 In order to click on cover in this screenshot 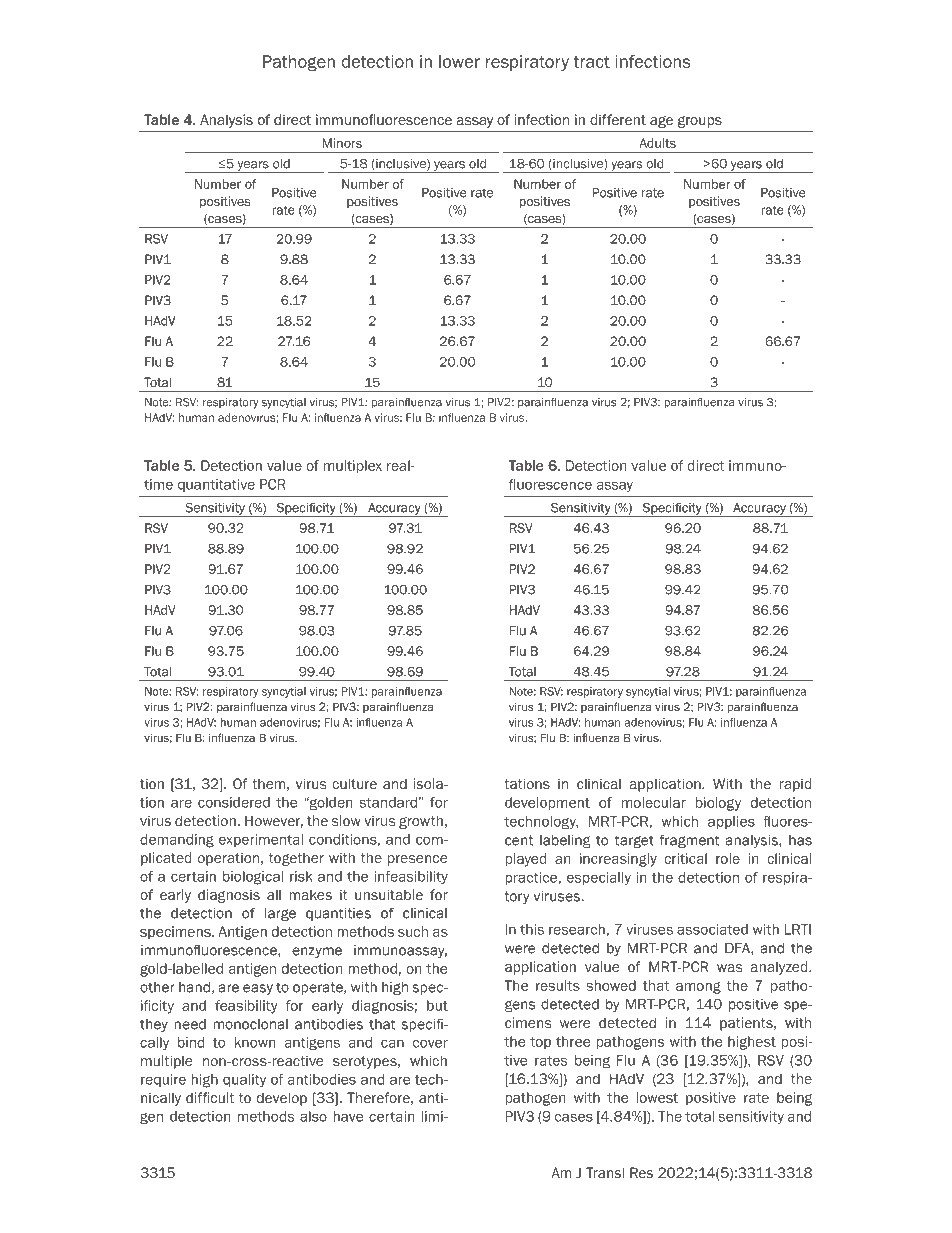, I will do `click(430, 1043)`.
